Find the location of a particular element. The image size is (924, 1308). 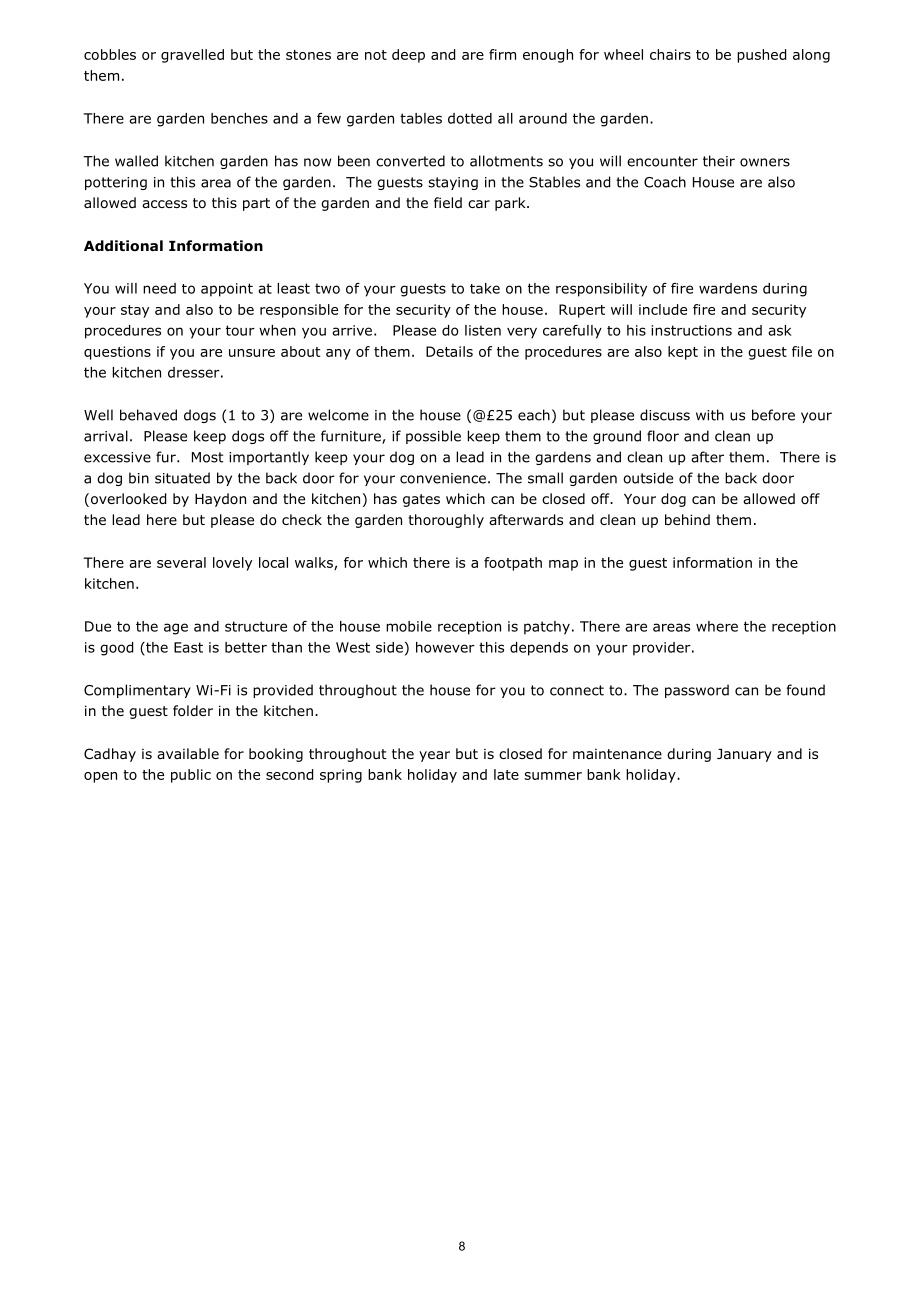

deep is located at coordinates (408, 56).
